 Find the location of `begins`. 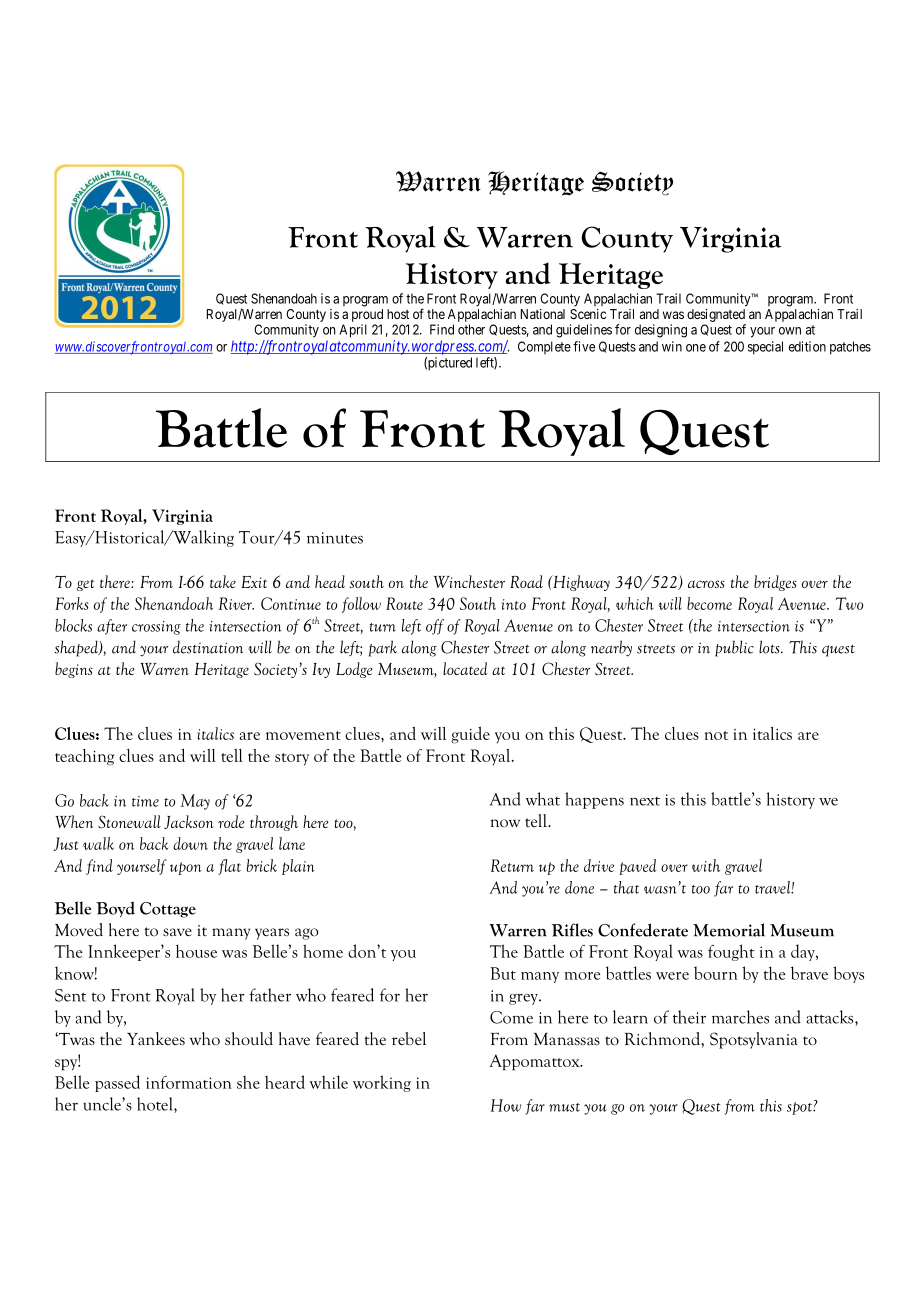

begins is located at coordinates (74, 670).
